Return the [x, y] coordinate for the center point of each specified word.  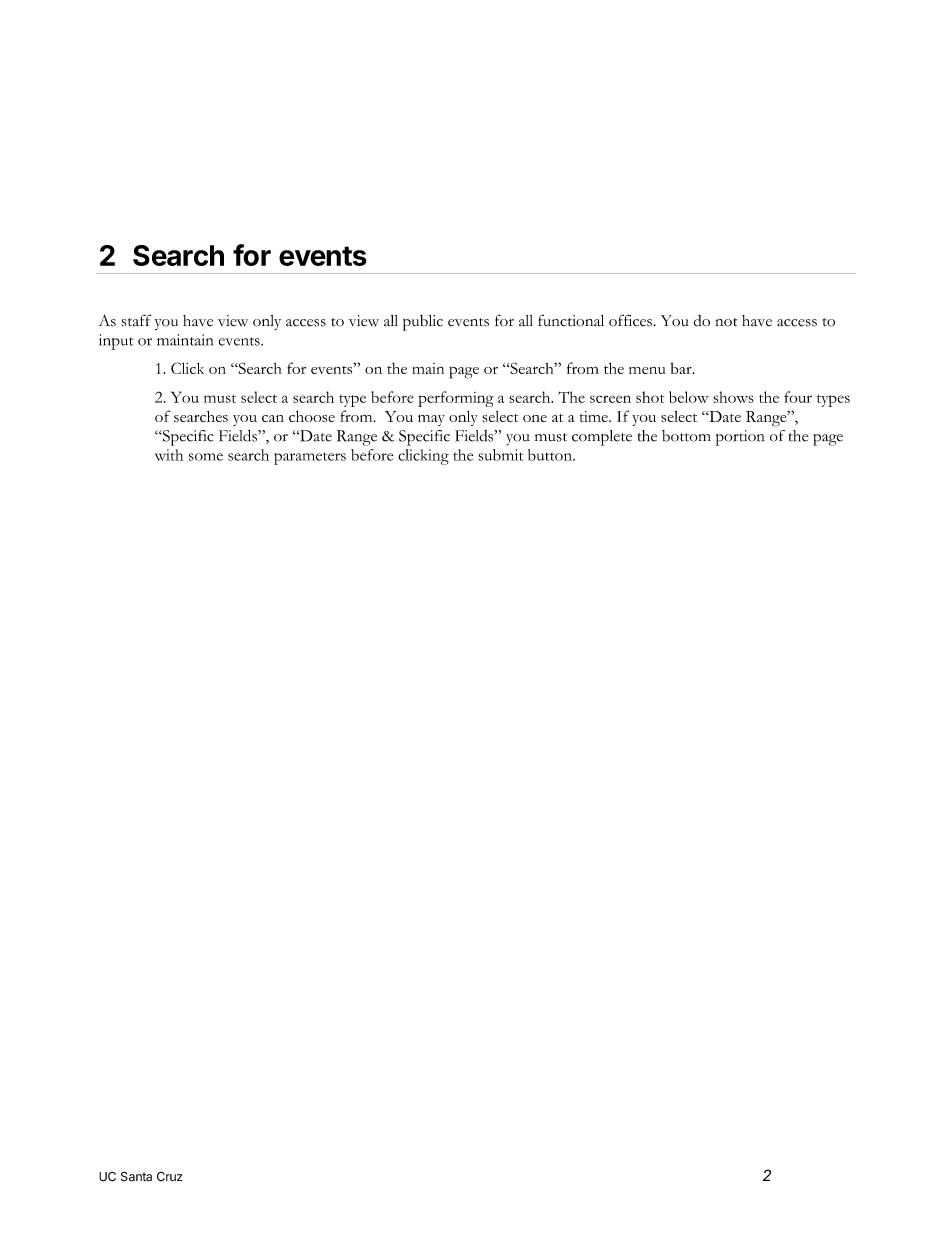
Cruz [170, 1176]
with [169, 455]
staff [136, 320]
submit [500, 455]
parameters [310, 458]
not [726, 322]
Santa [136, 1177]
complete [602, 438]
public [423, 323]
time [594, 416]
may [431, 420]
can [273, 418]
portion [740, 438]
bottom [686, 436]
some [206, 457]
